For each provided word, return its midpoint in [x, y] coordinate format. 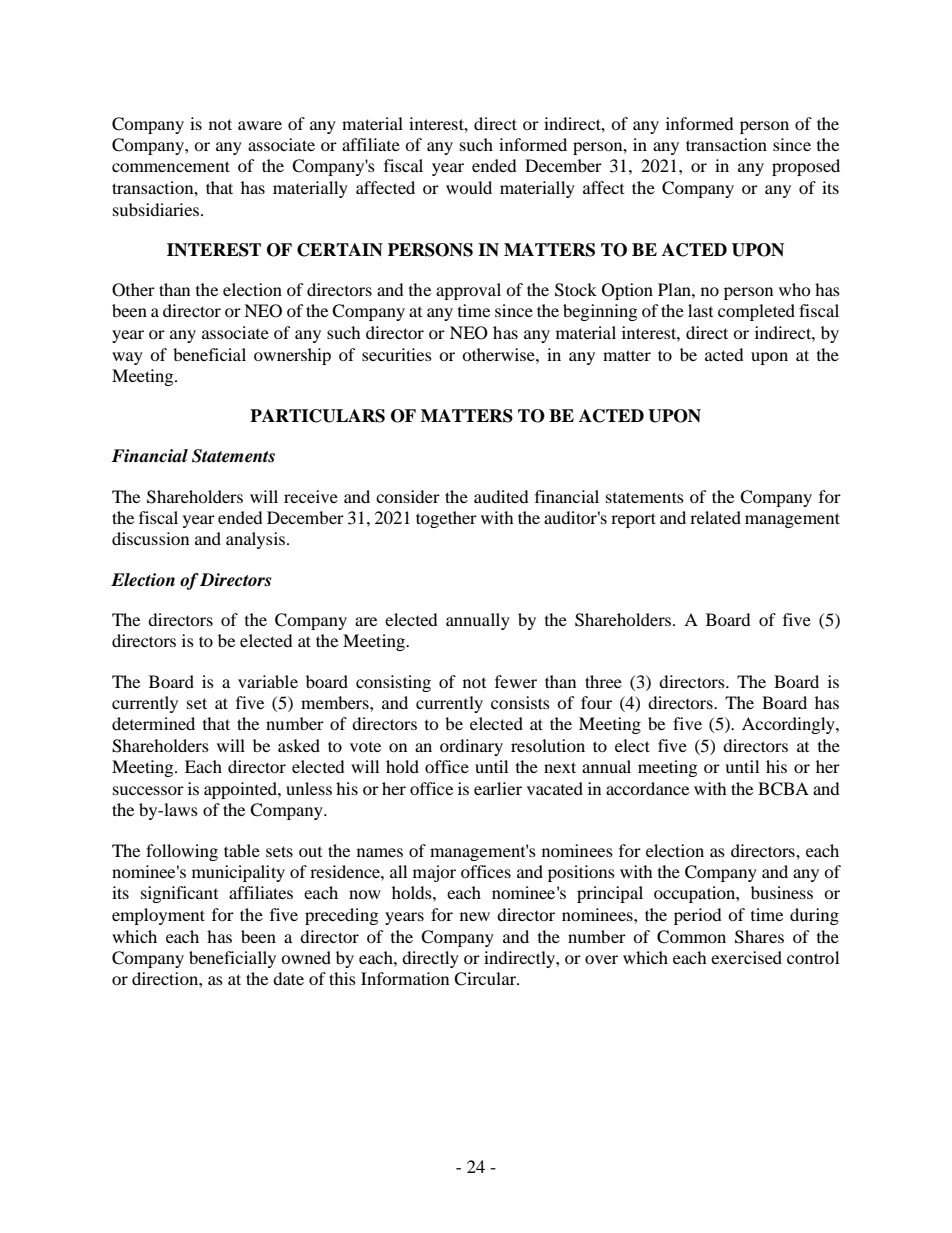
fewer [516, 681]
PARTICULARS [317, 416]
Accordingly [789, 725]
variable [268, 681]
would [469, 187]
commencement [171, 166]
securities [397, 354]
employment [158, 916]
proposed [806, 167]
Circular [486, 979]
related [715, 517]
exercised [746, 957]
